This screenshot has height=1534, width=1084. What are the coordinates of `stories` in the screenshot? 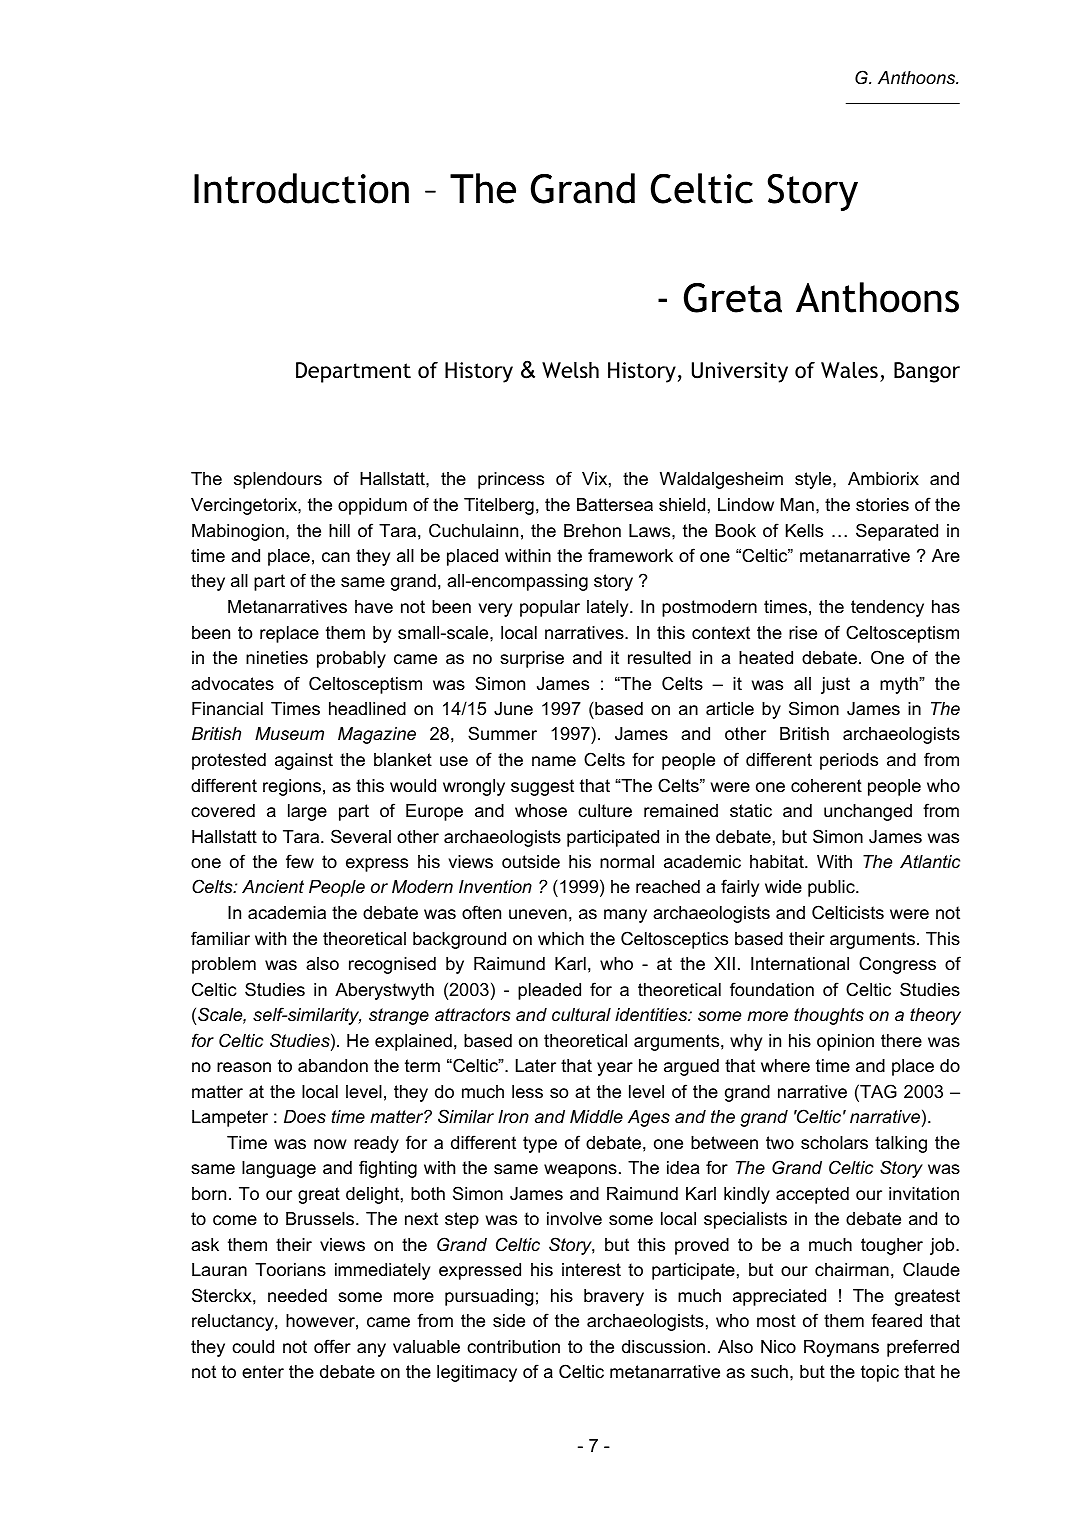 It's located at (882, 505).
